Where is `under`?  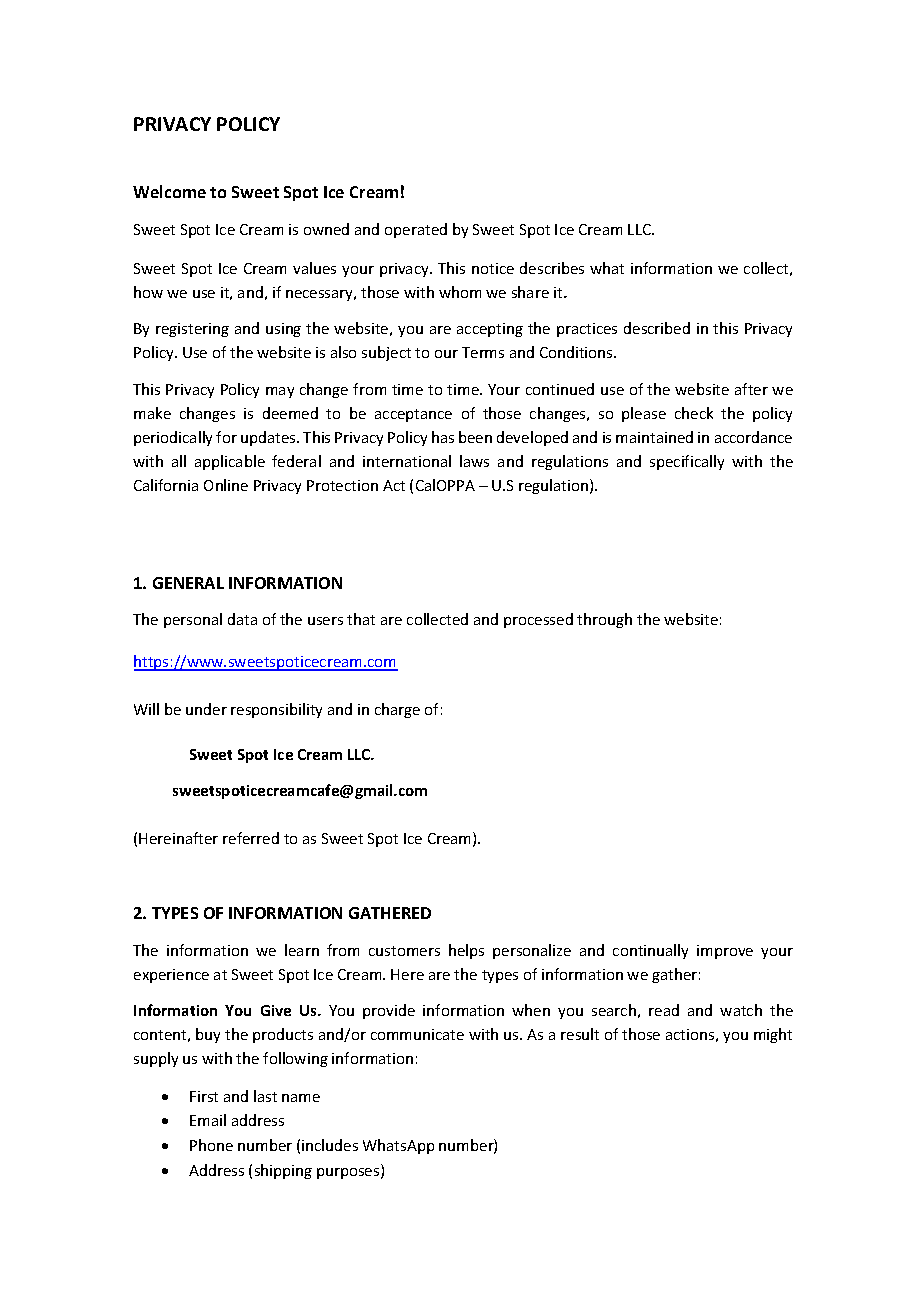
under is located at coordinates (206, 709).
